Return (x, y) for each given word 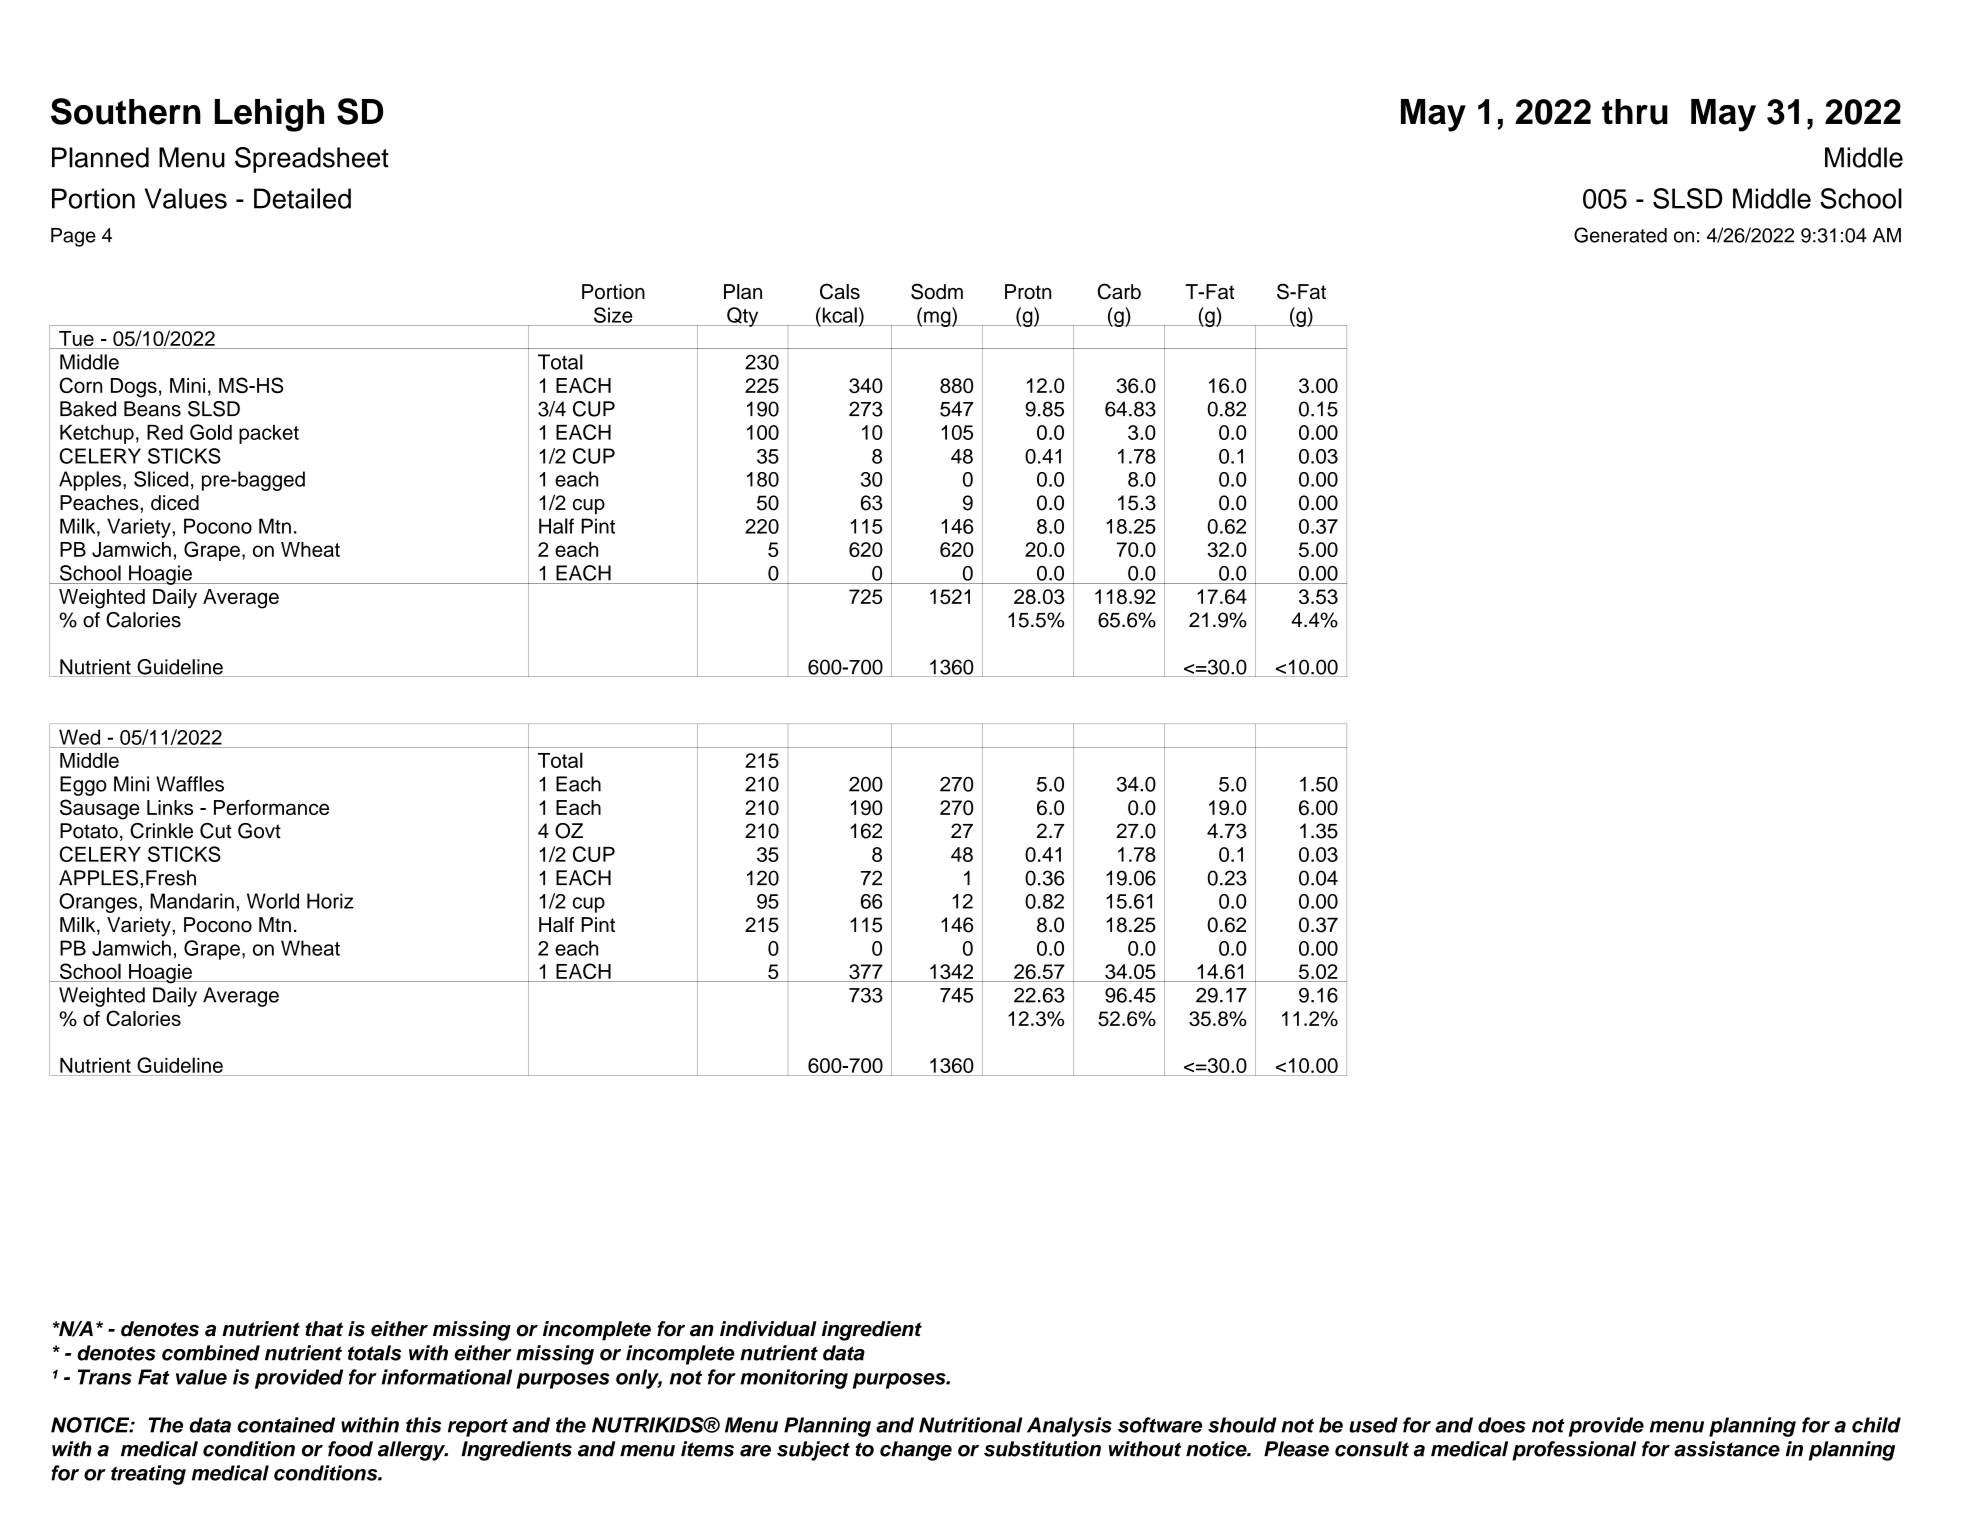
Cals (840, 291)
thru (1635, 112)
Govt (259, 831)
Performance (271, 807)
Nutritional (970, 1425)
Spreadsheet (312, 160)
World (273, 901)
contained (286, 1425)
